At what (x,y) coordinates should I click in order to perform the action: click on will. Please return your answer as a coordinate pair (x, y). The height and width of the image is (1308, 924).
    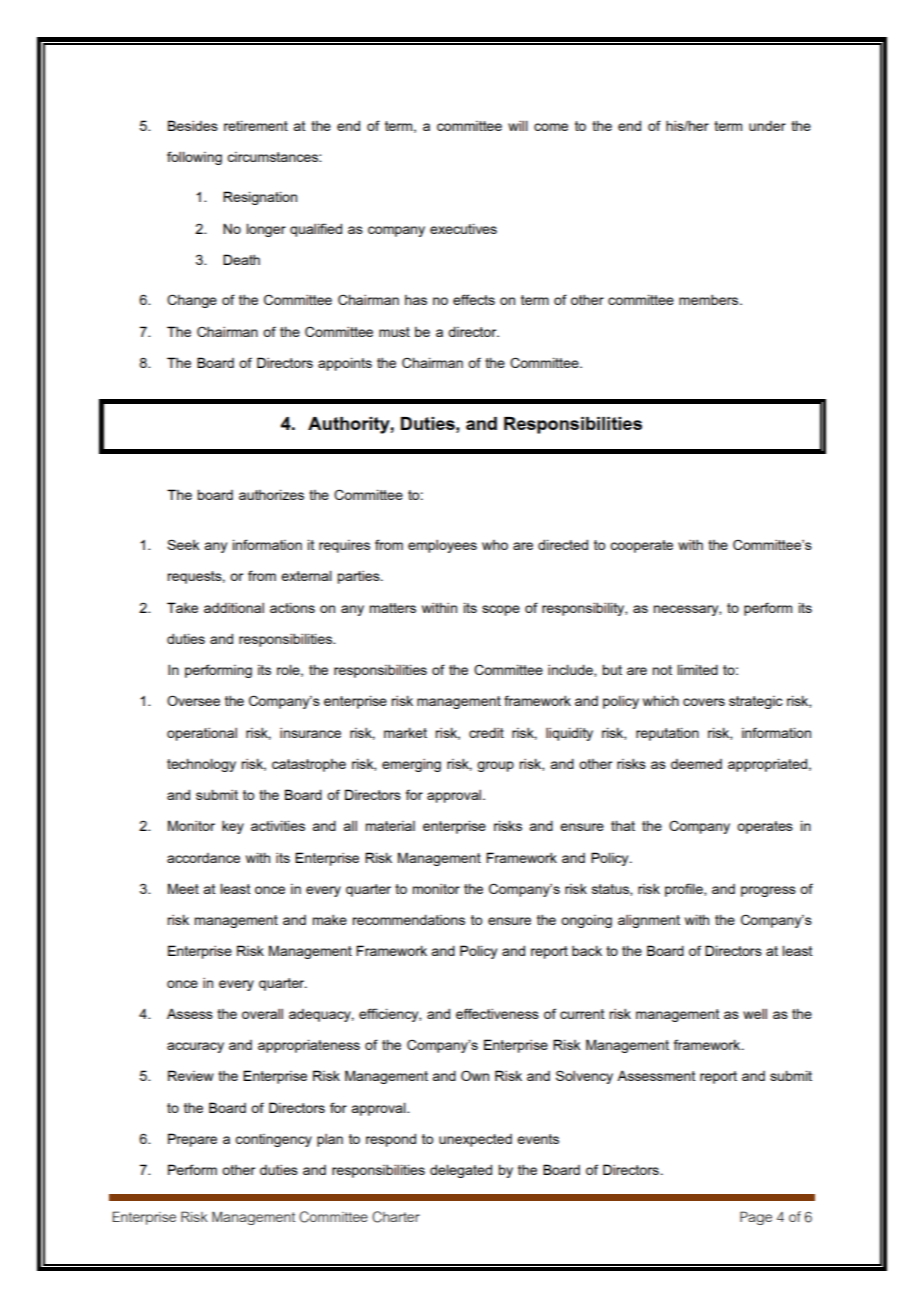
    Looking at the image, I should click on (518, 125).
